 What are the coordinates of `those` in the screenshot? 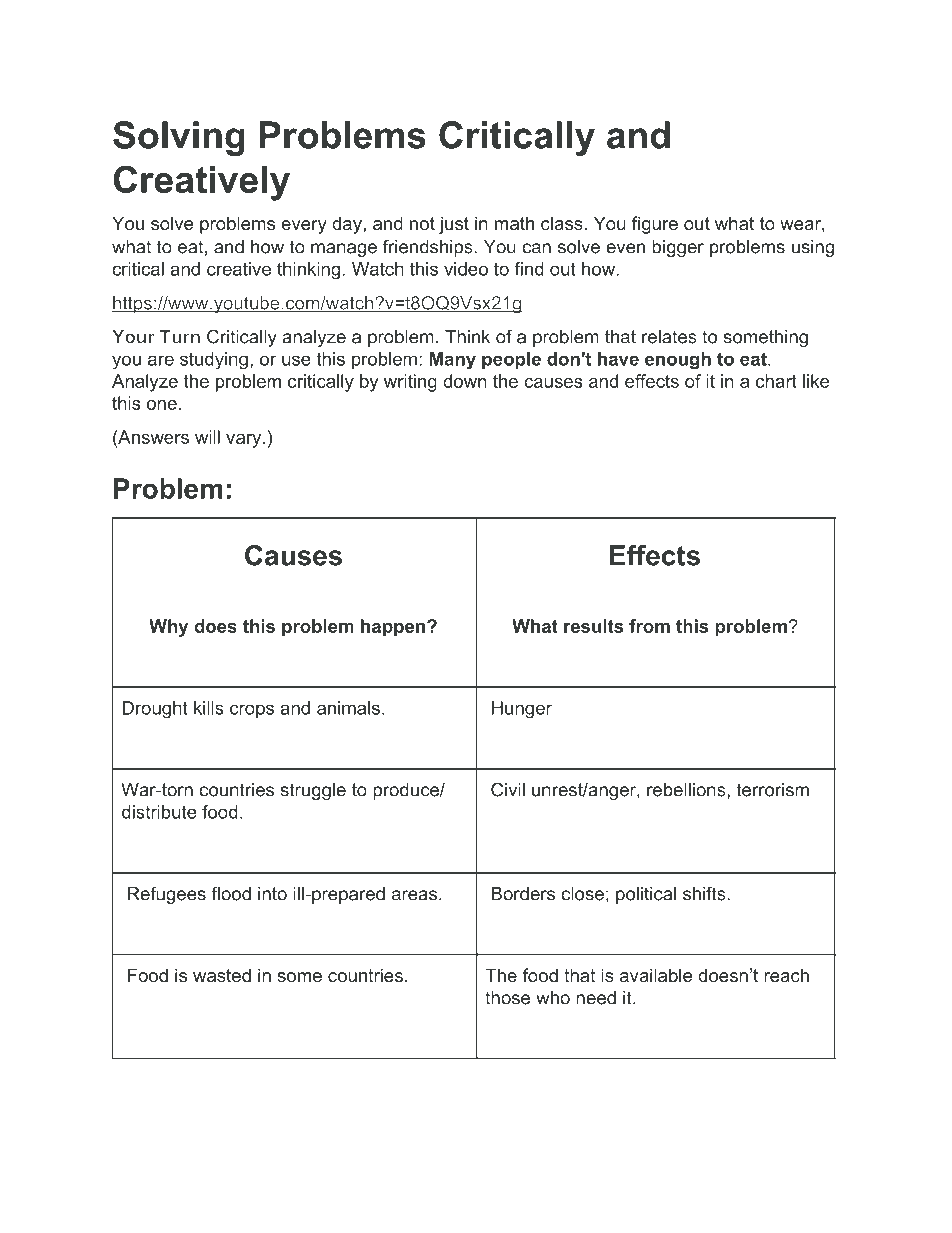 It's located at (507, 998).
